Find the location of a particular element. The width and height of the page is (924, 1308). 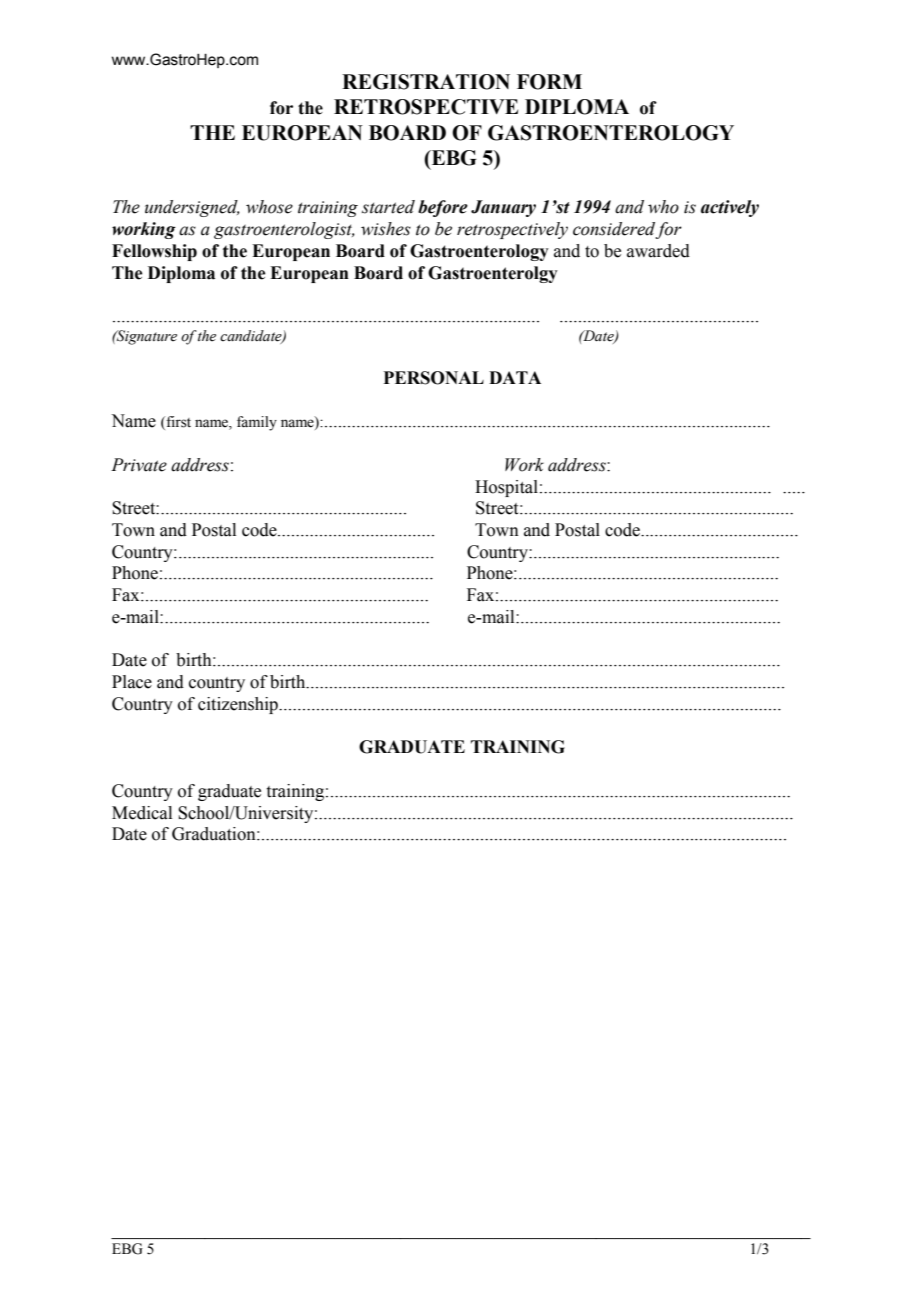

Medical is located at coordinates (142, 813).
